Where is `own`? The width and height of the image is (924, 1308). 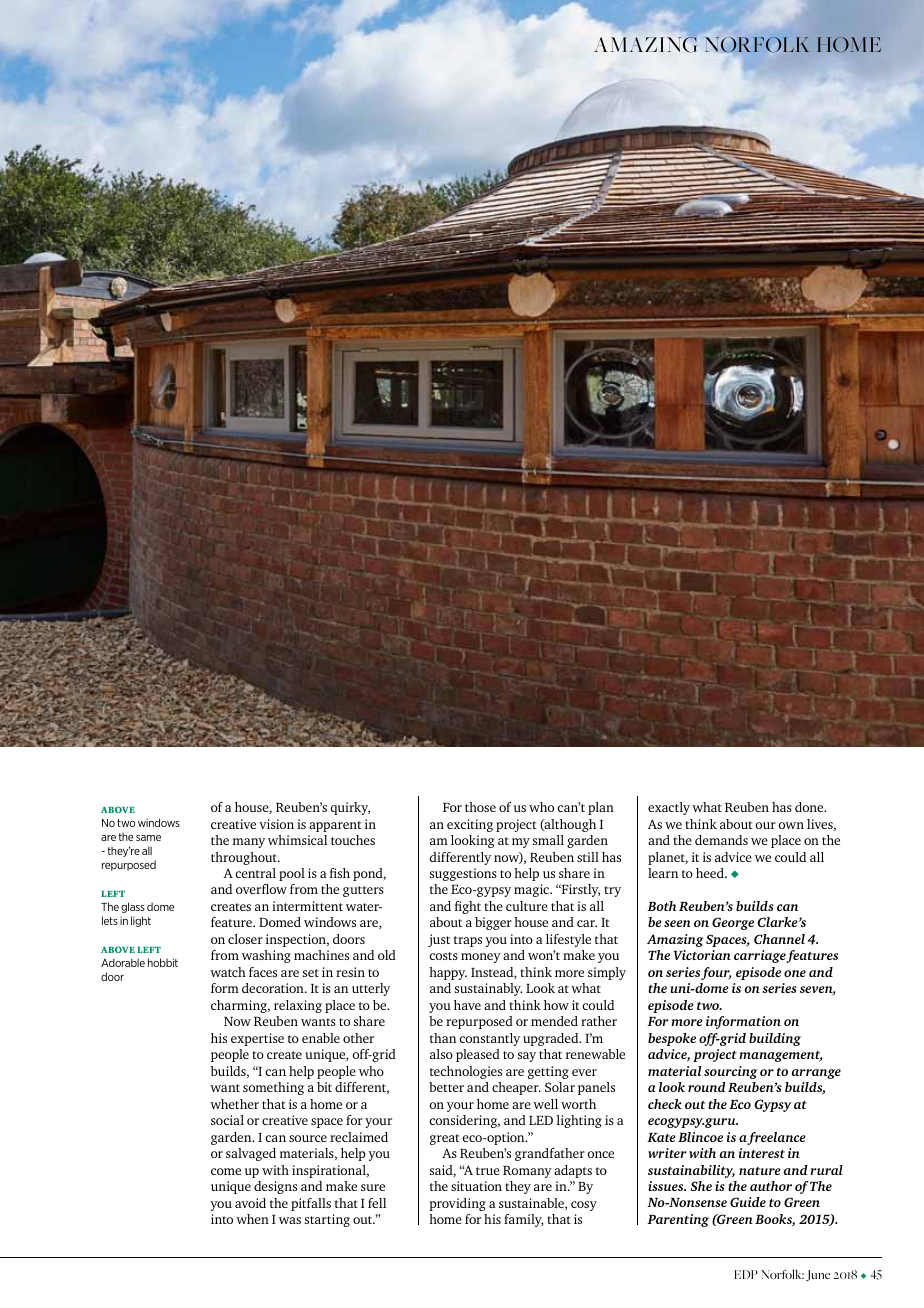
own is located at coordinates (791, 825).
